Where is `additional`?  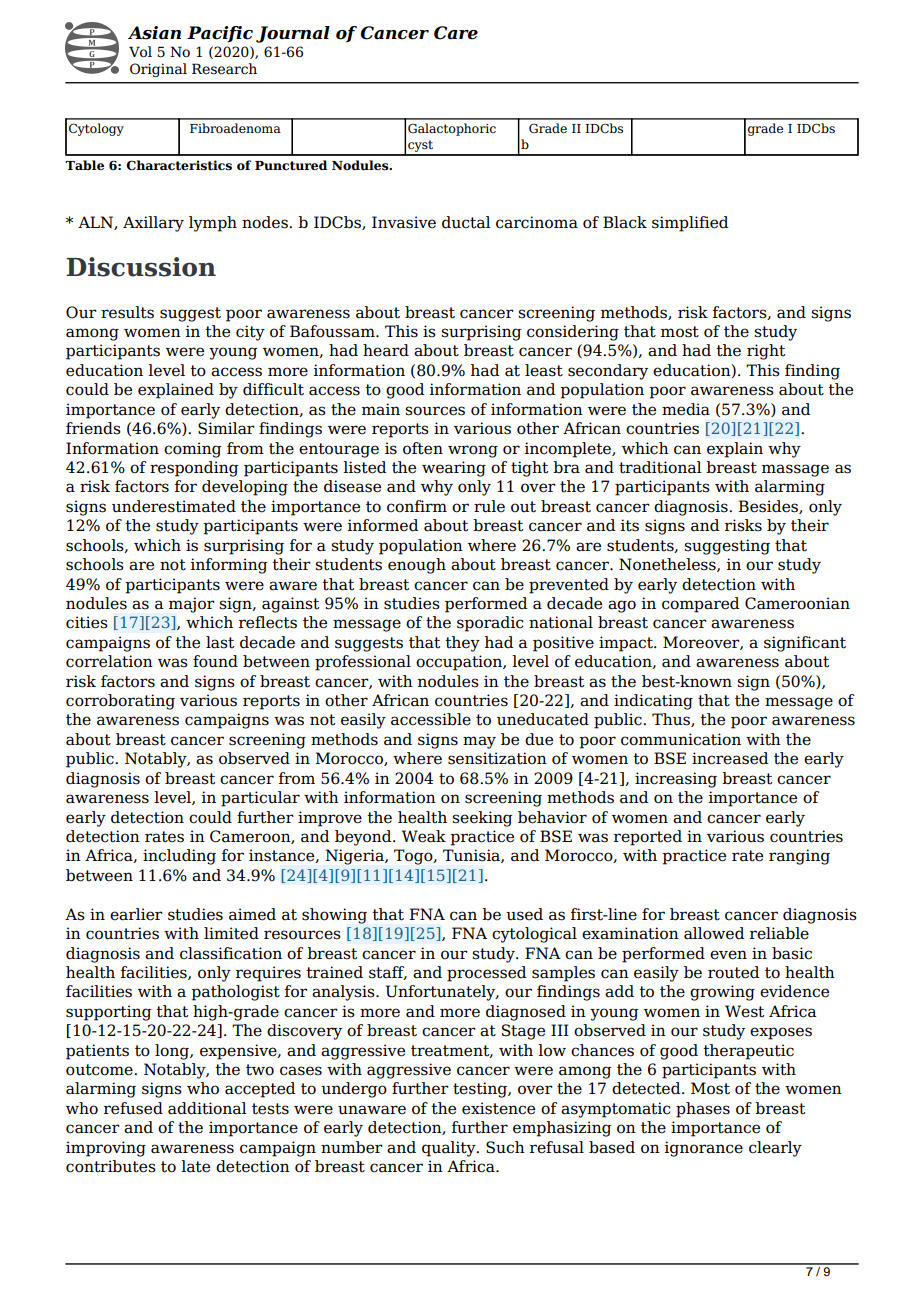 additional is located at coordinates (207, 1108).
